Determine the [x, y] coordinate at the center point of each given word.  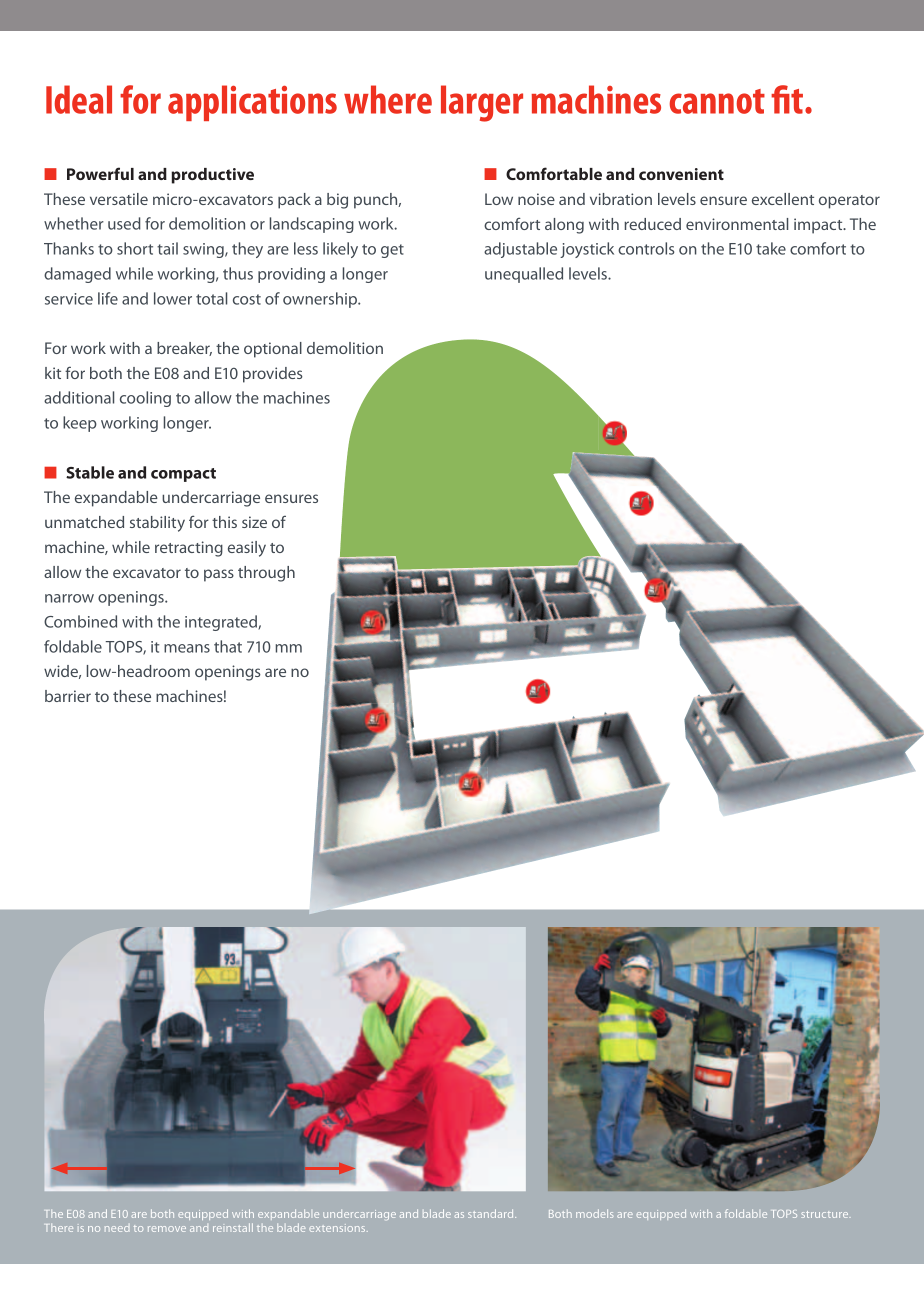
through [266, 574]
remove [167, 1229]
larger [482, 103]
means [187, 648]
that [228, 646]
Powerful [100, 173]
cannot [717, 101]
